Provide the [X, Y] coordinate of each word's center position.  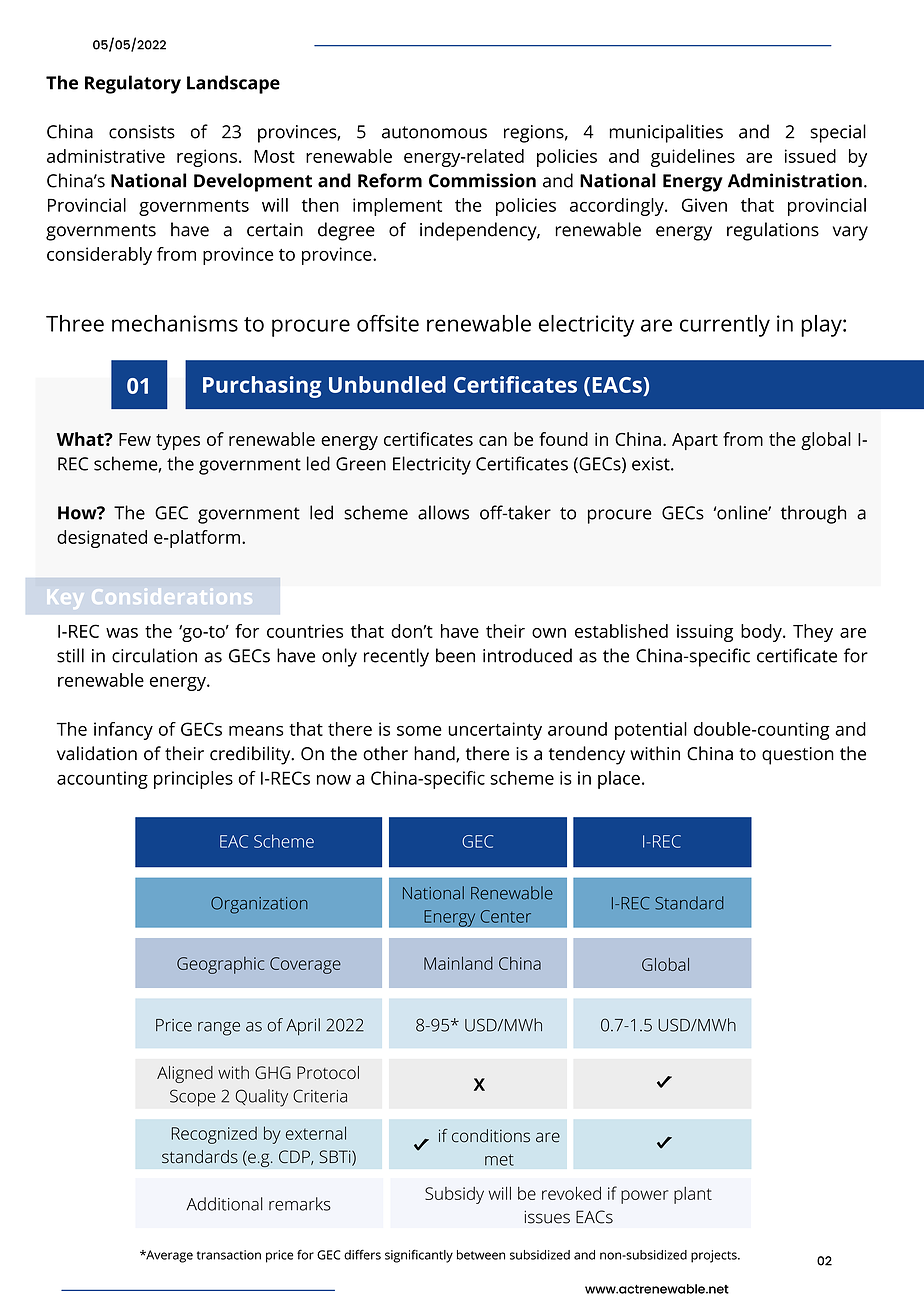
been [455, 655]
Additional [225, 1204]
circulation [154, 655]
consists [142, 132]
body [762, 633]
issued [810, 156]
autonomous [434, 132]
